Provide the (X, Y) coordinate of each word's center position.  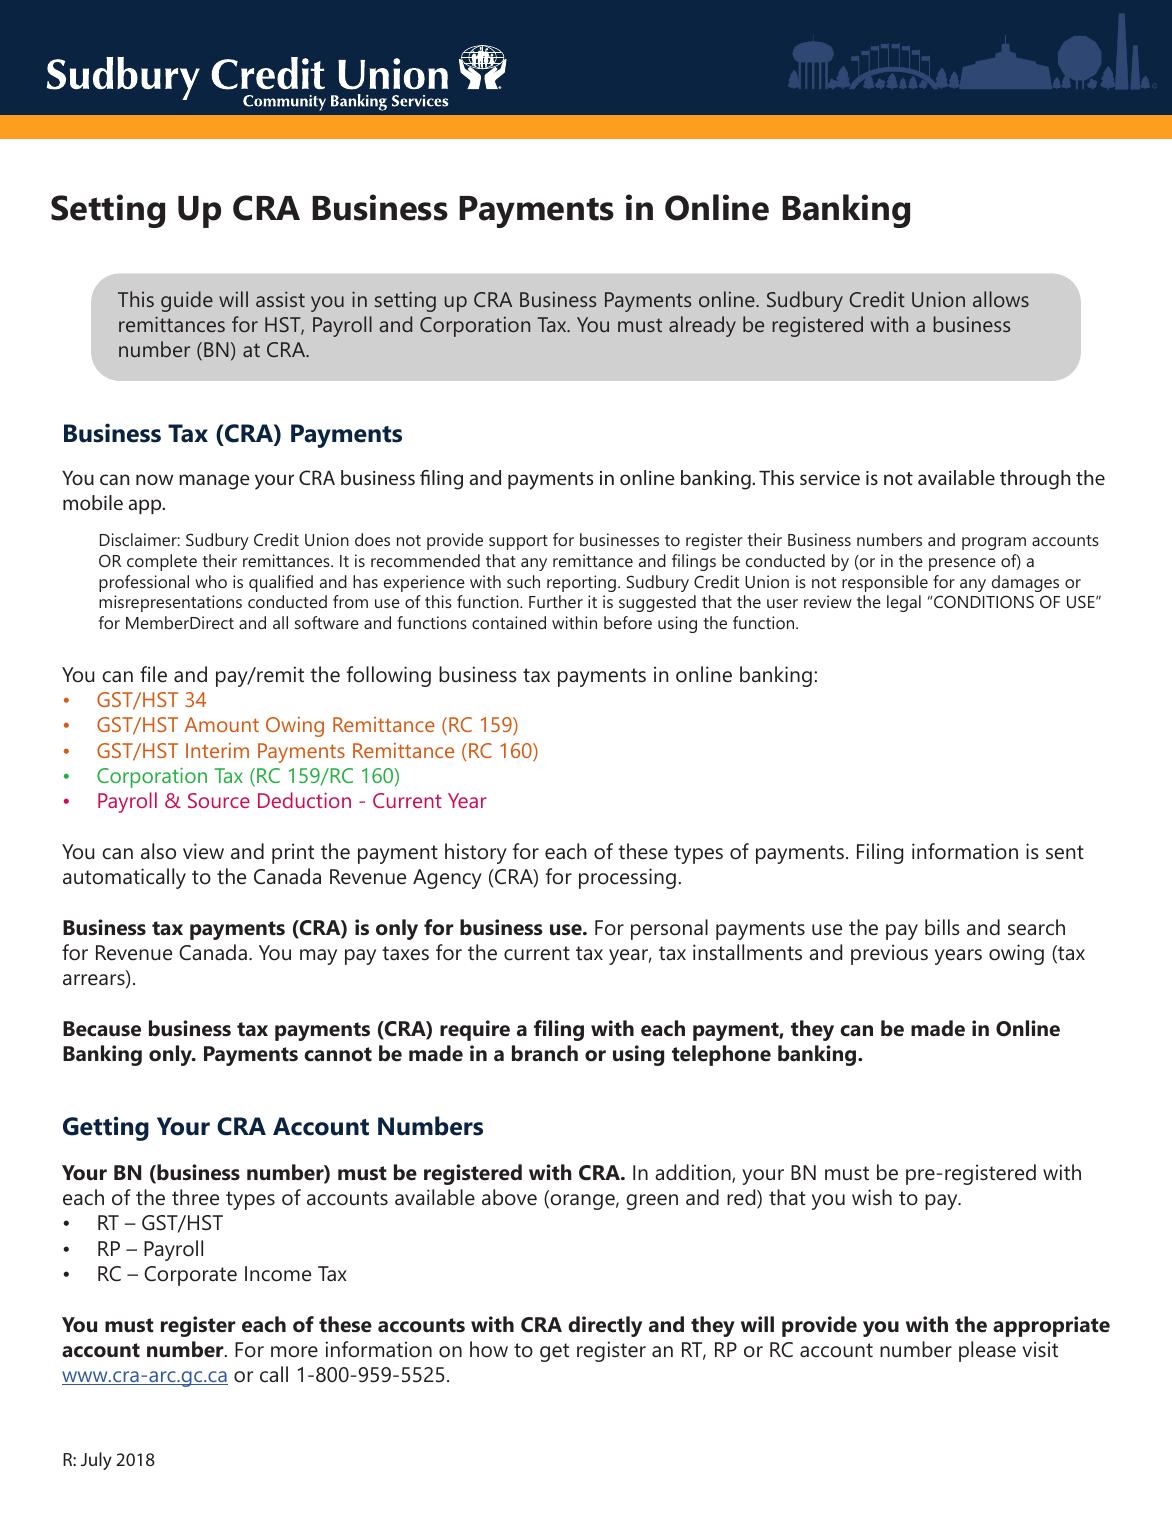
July (96, 1461)
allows (1001, 299)
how (489, 1349)
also (158, 851)
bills (942, 927)
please (987, 1351)
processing (627, 878)
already (702, 326)
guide (187, 301)
